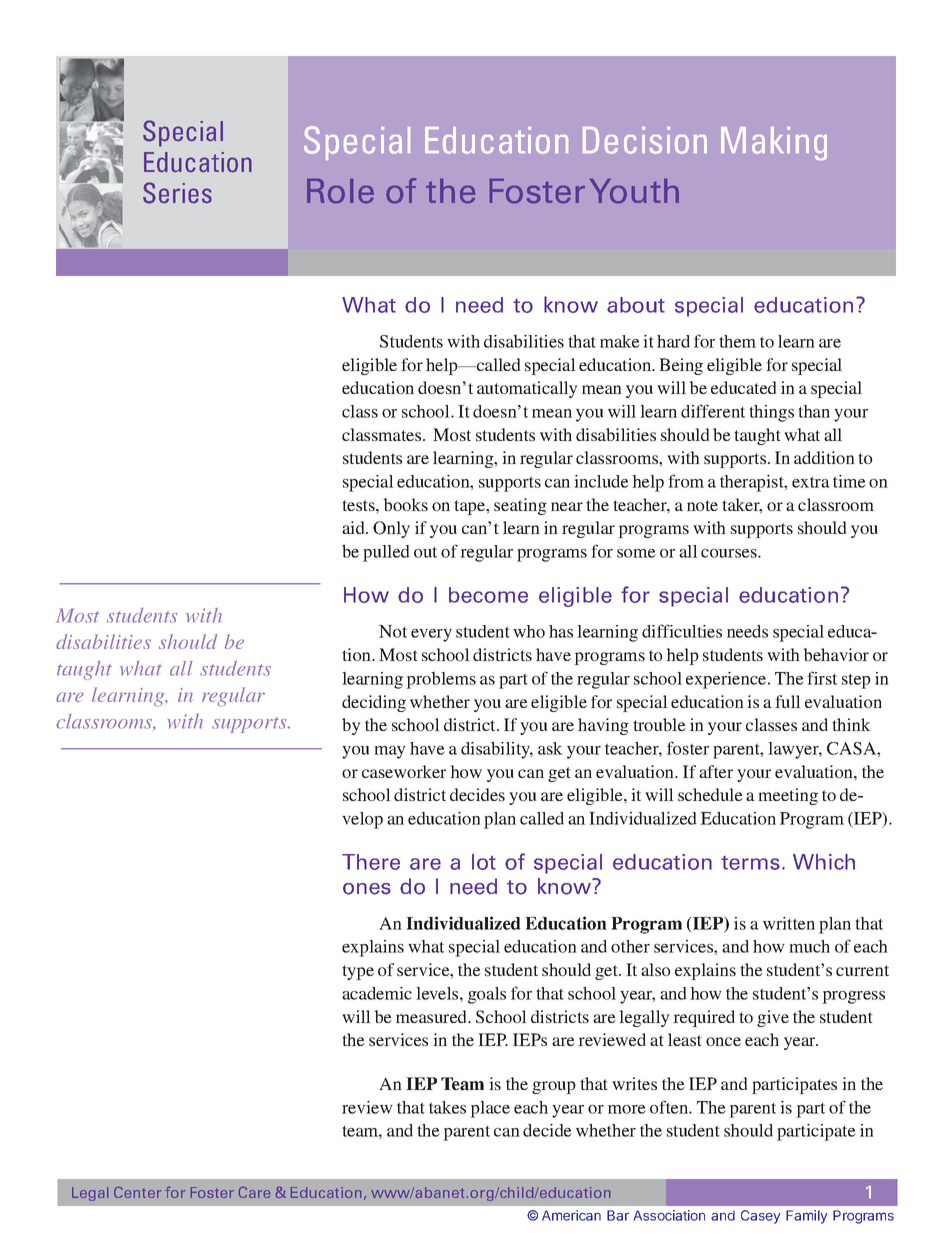 This screenshot has width=952, height=1233. I want to click on Series, so click(177, 193).
